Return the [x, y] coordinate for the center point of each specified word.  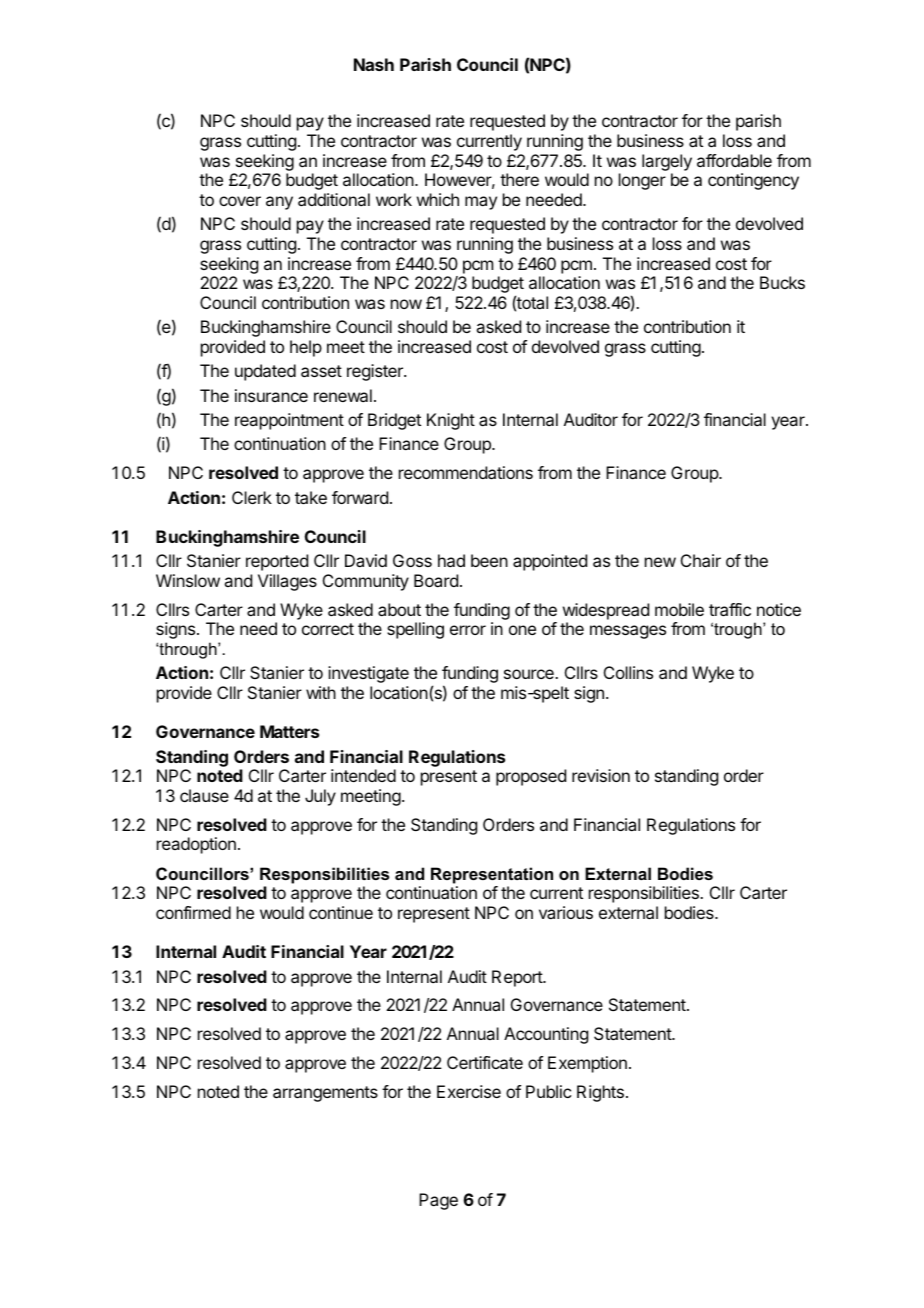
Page [438, 1201]
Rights [600, 1093]
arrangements [325, 1094]
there [519, 179]
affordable [734, 160]
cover [240, 201]
